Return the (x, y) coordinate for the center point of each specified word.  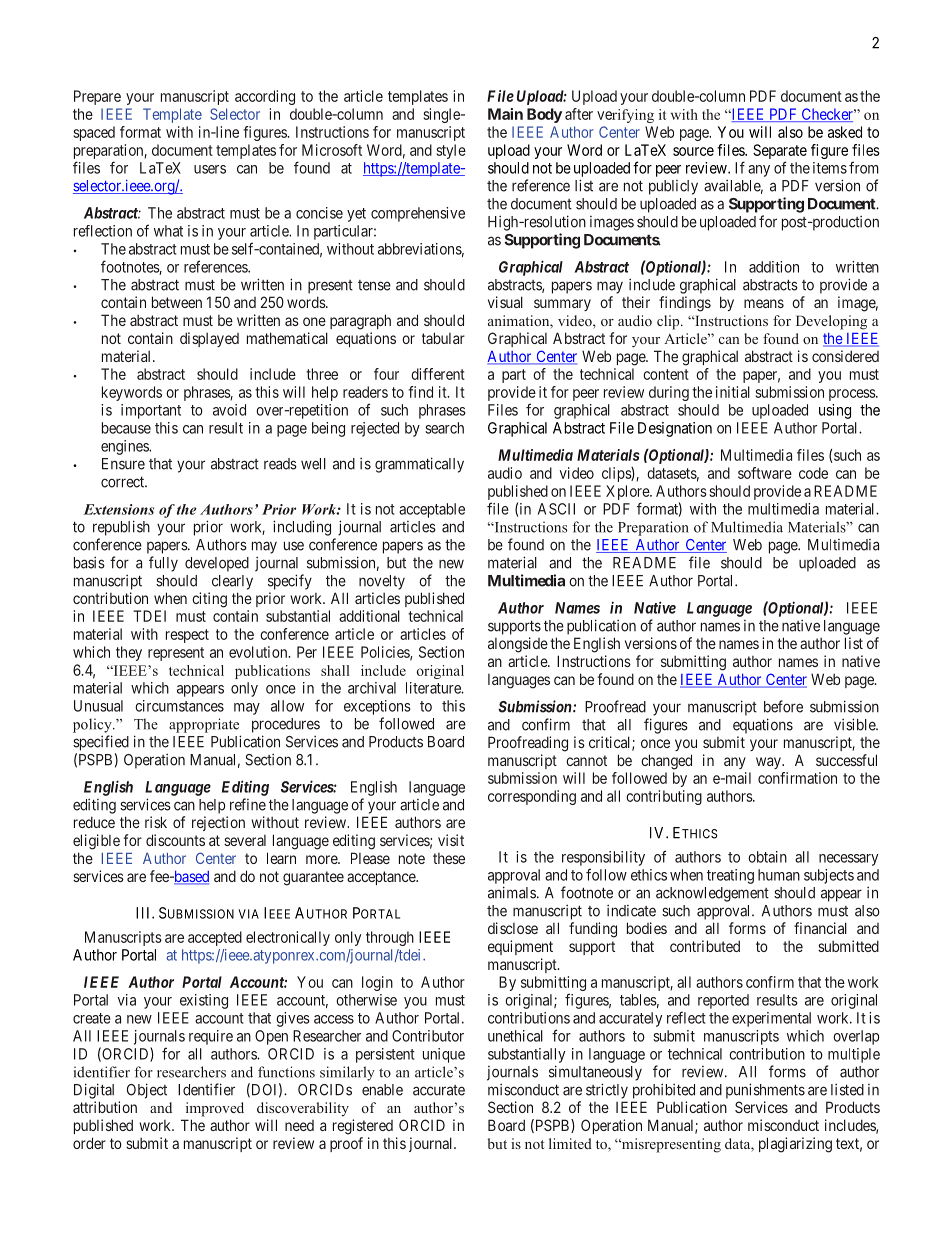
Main (505, 114)
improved (215, 1109)
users (210, 169)
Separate (780, 151)
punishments (765, 1091)
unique (444, 1055)
